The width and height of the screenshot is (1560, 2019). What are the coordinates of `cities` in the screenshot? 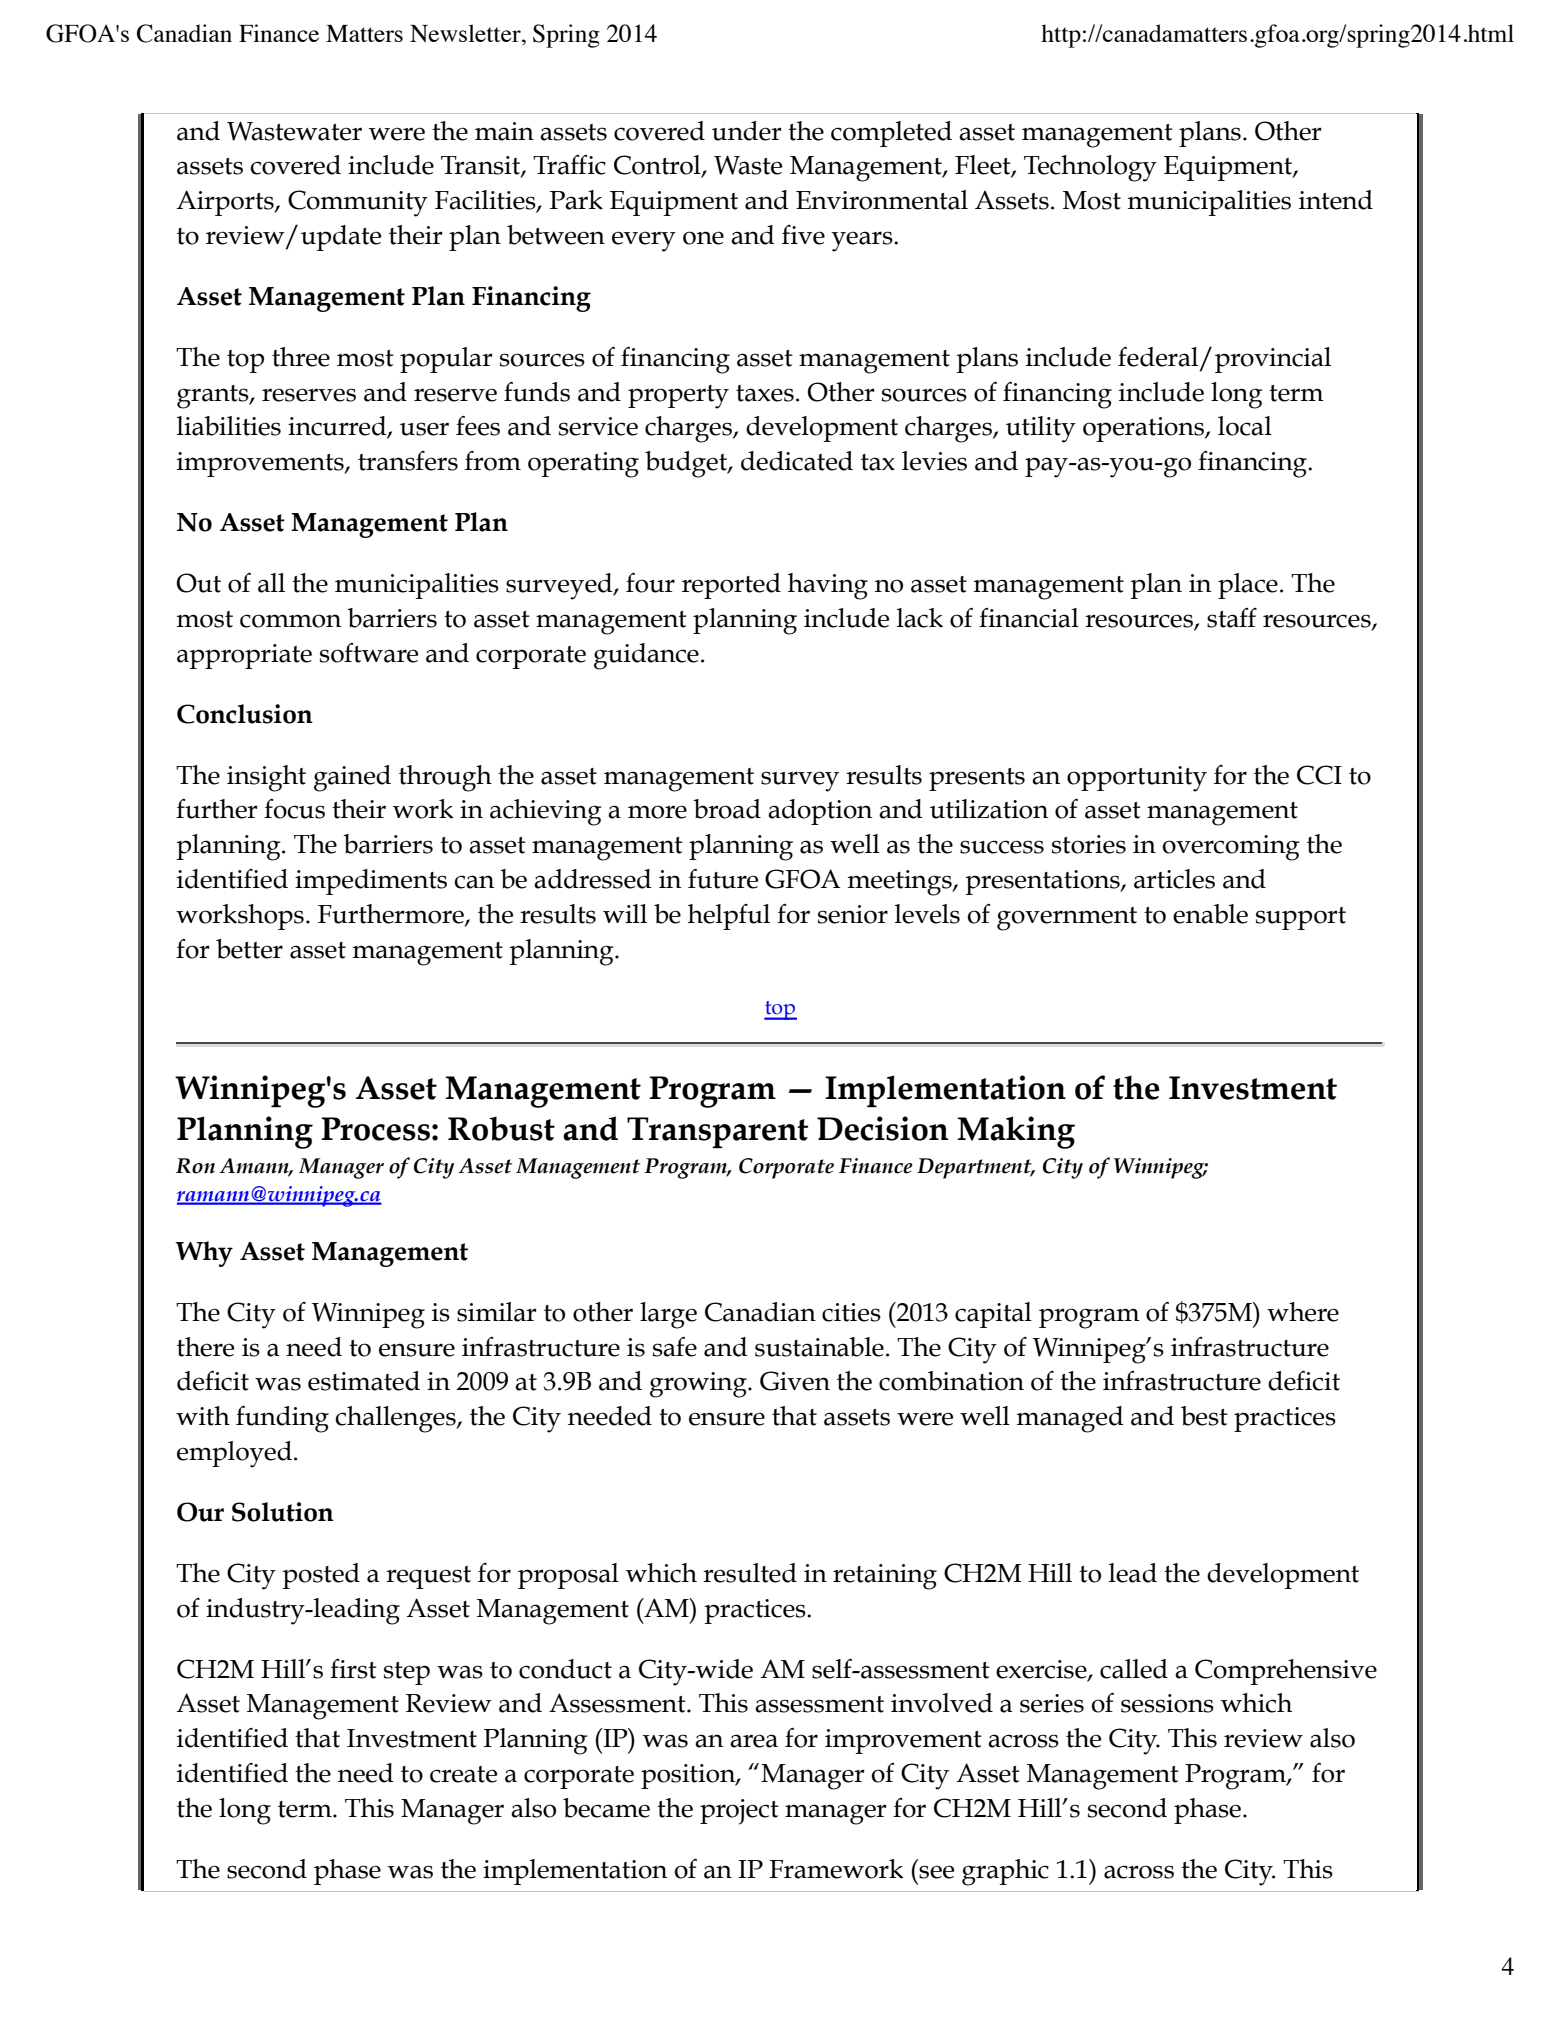 It's located at (851, 1312).
